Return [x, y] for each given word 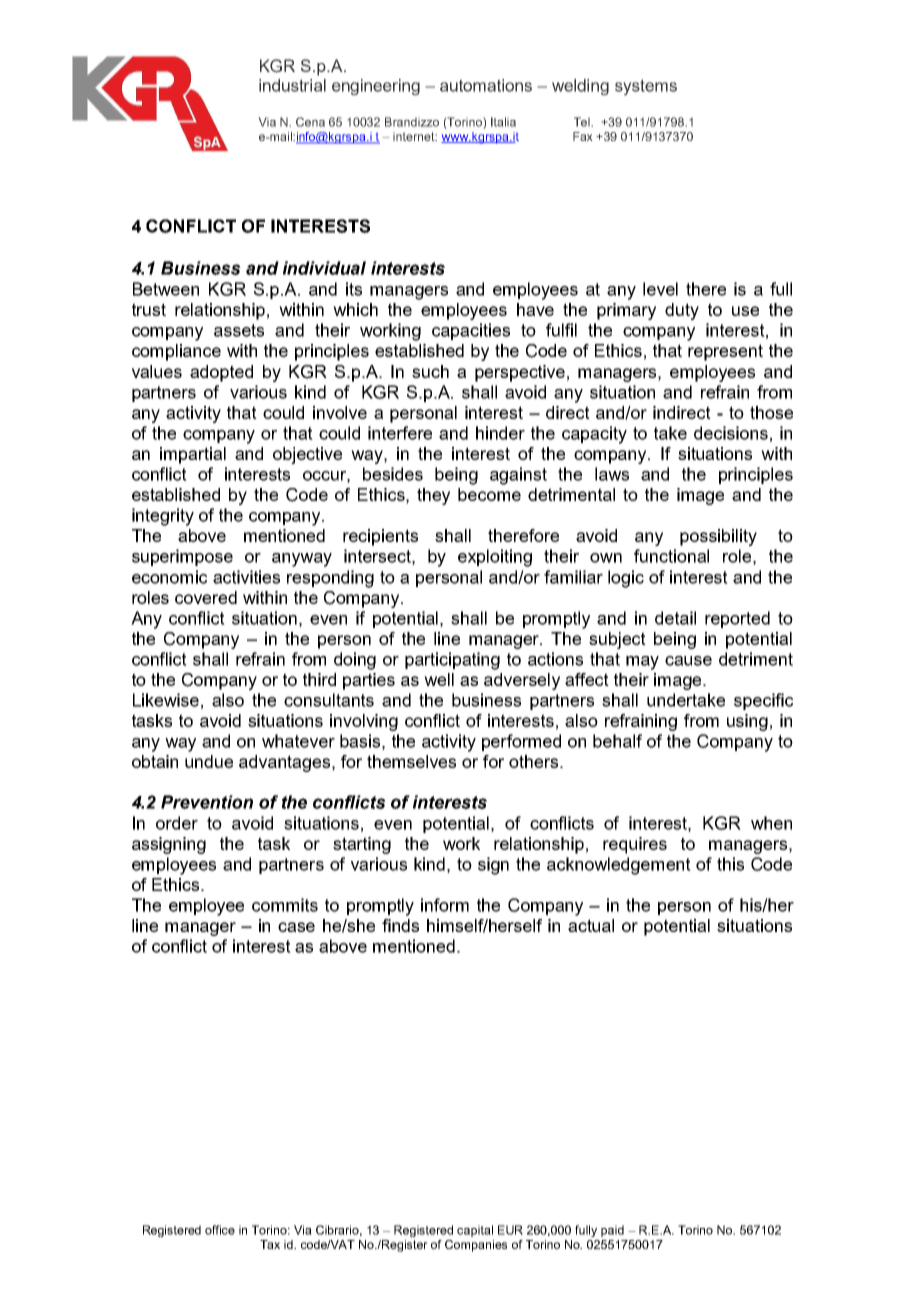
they [433, 496]
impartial [193, 455]
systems [646, 87]
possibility [718, 537]
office [220, 1230]
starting [362, 845]
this [730, 864]
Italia [503, 122]
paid [612, 1231]
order [177, 823]
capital [475, 1231]
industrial [292, 85]
